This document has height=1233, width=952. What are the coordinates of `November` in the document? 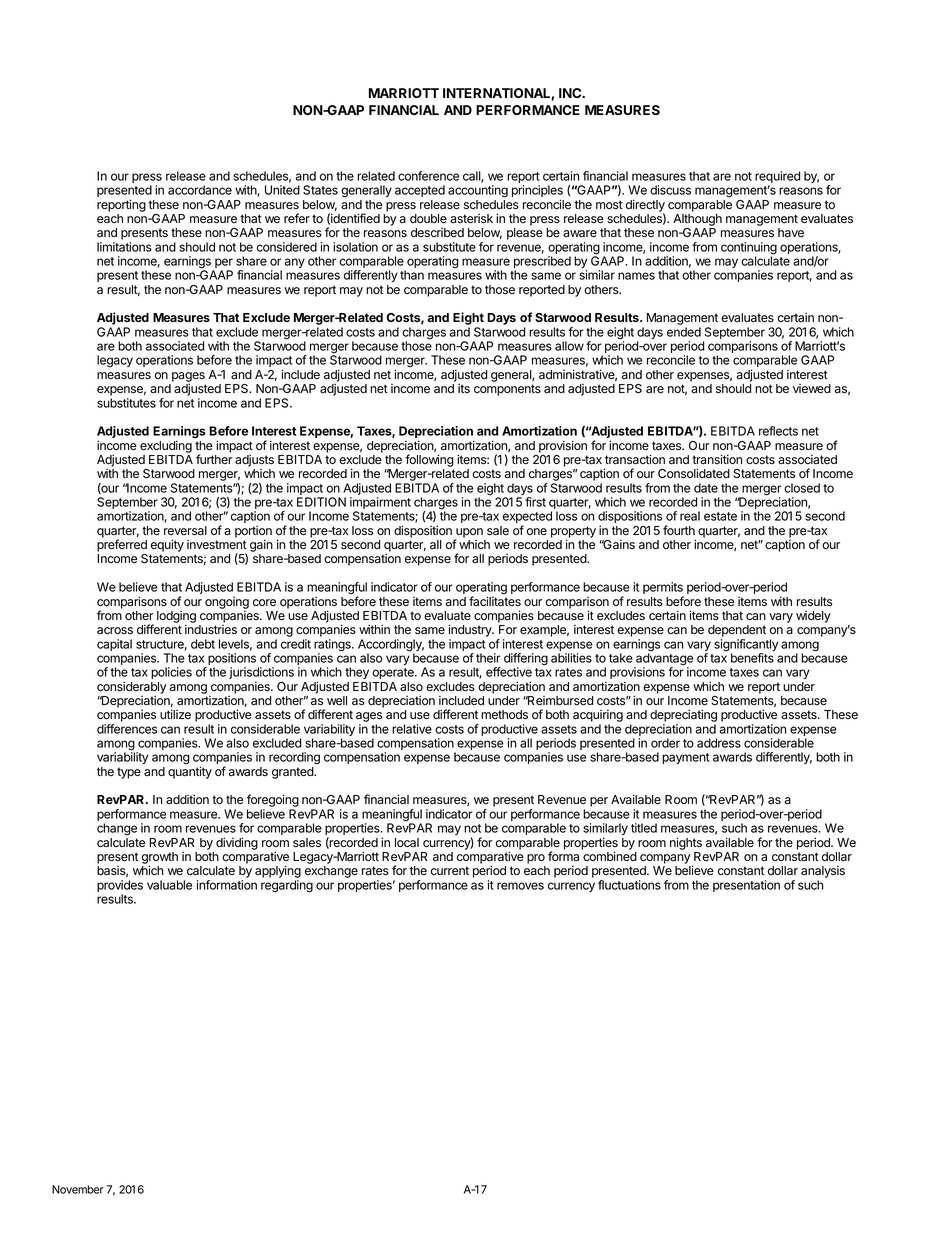 It's located at (78, 1189).
